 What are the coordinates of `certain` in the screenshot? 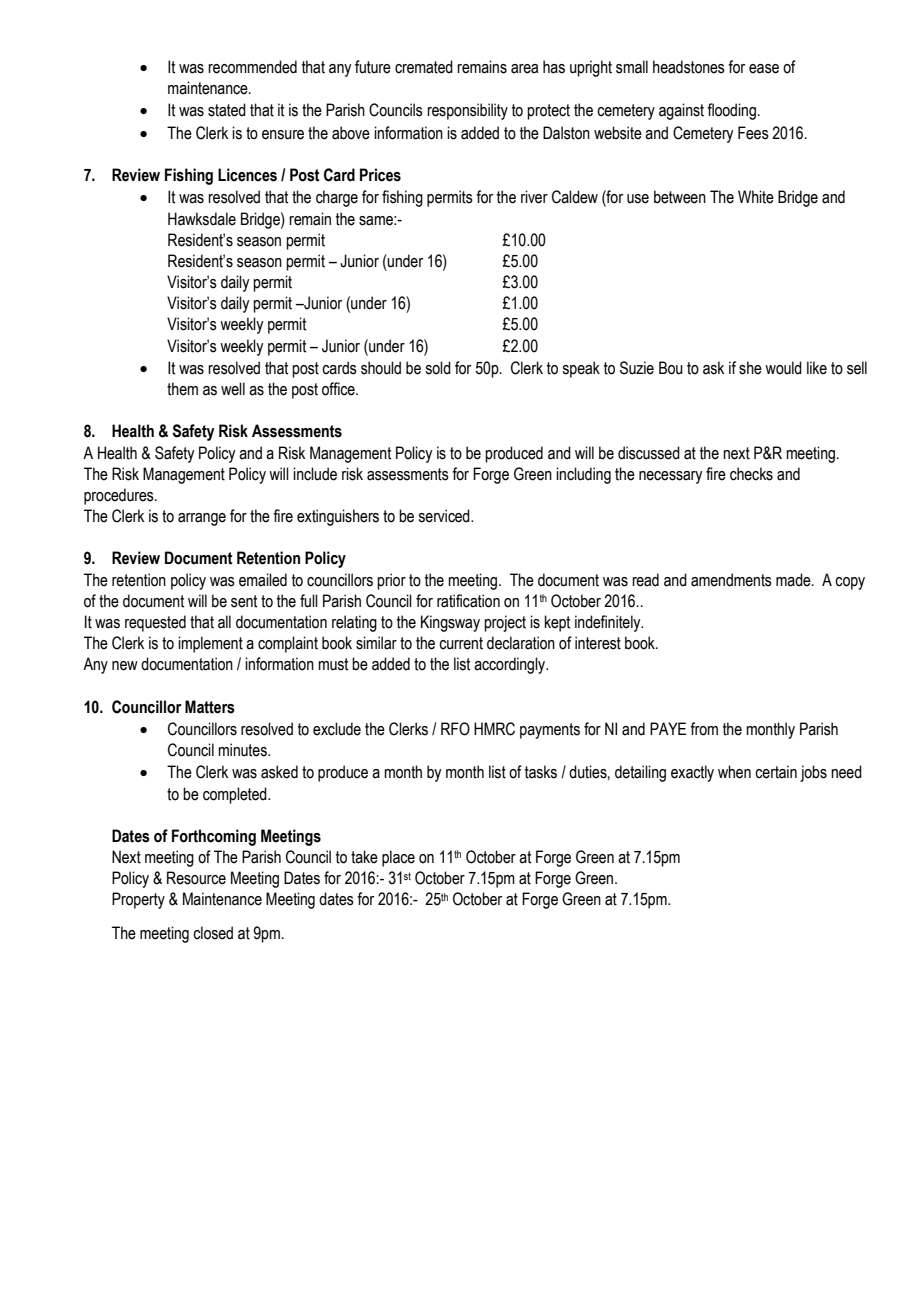 It's located at (776, 772).
